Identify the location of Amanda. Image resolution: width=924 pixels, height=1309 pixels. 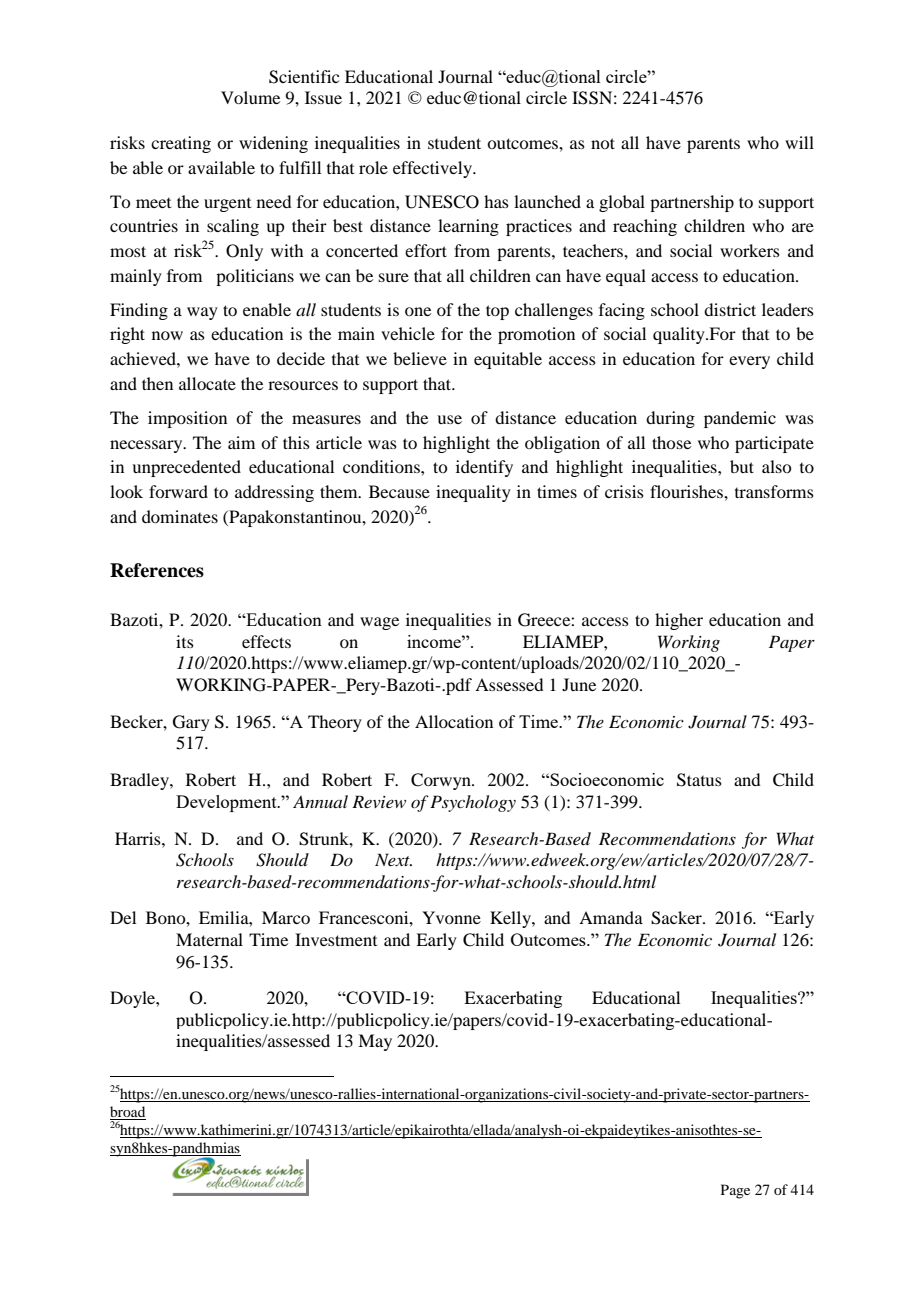
(611, 917).
